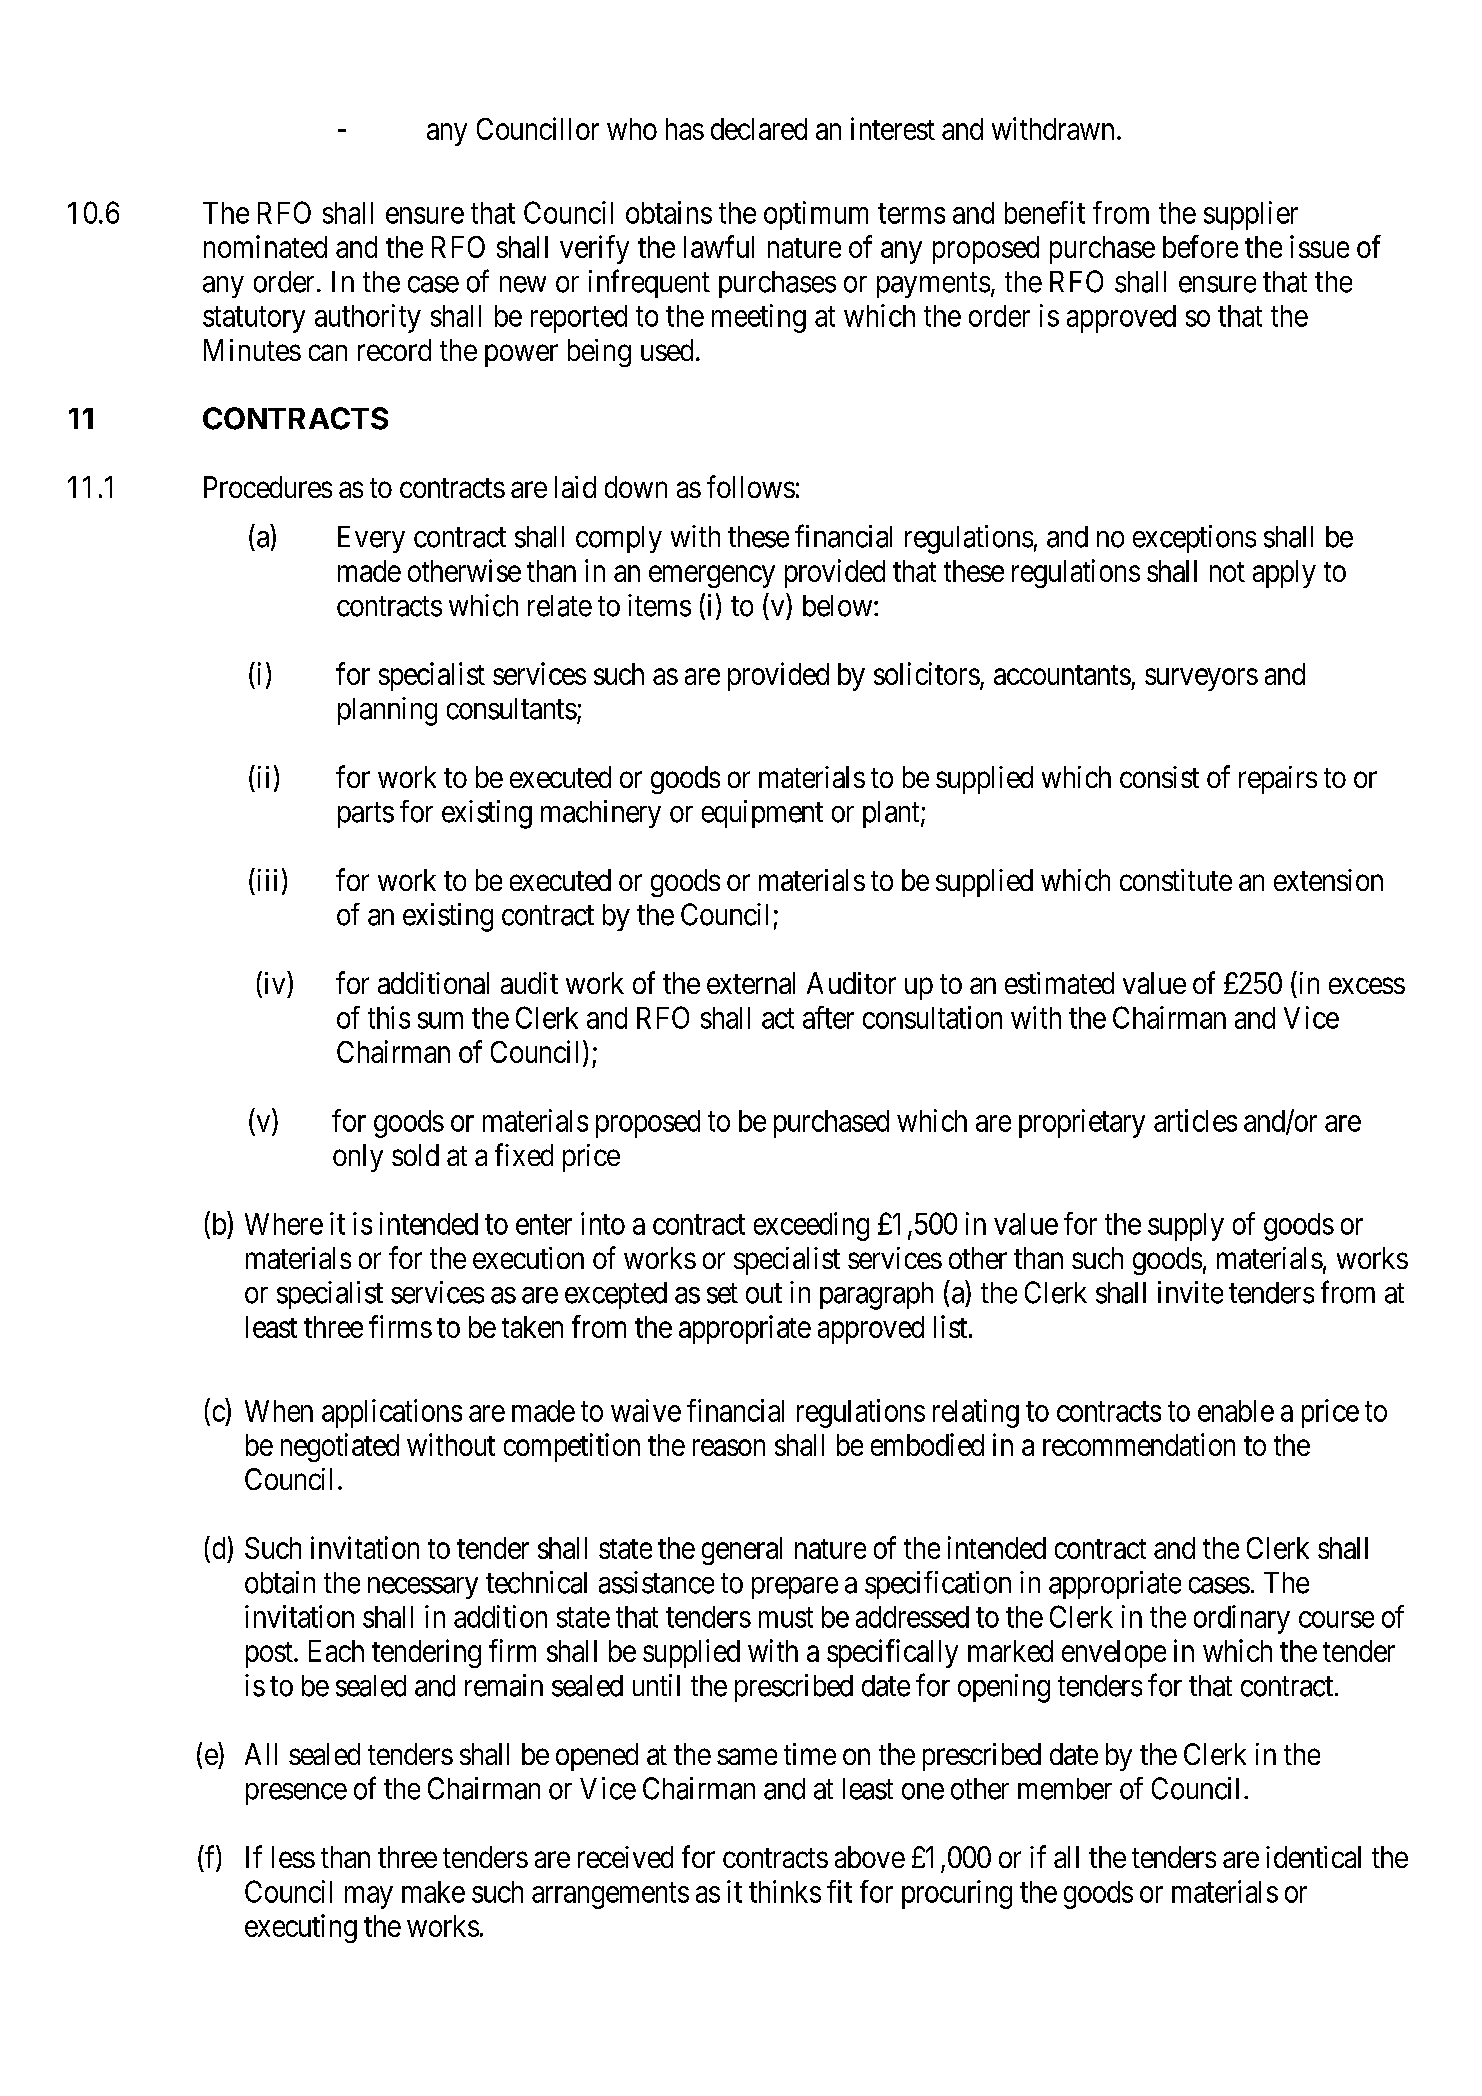 The image size is (1482, 2096). What do you see at coordinates (870, 1857) in the document?
I see `above` at bounding box center [870, 1857].
